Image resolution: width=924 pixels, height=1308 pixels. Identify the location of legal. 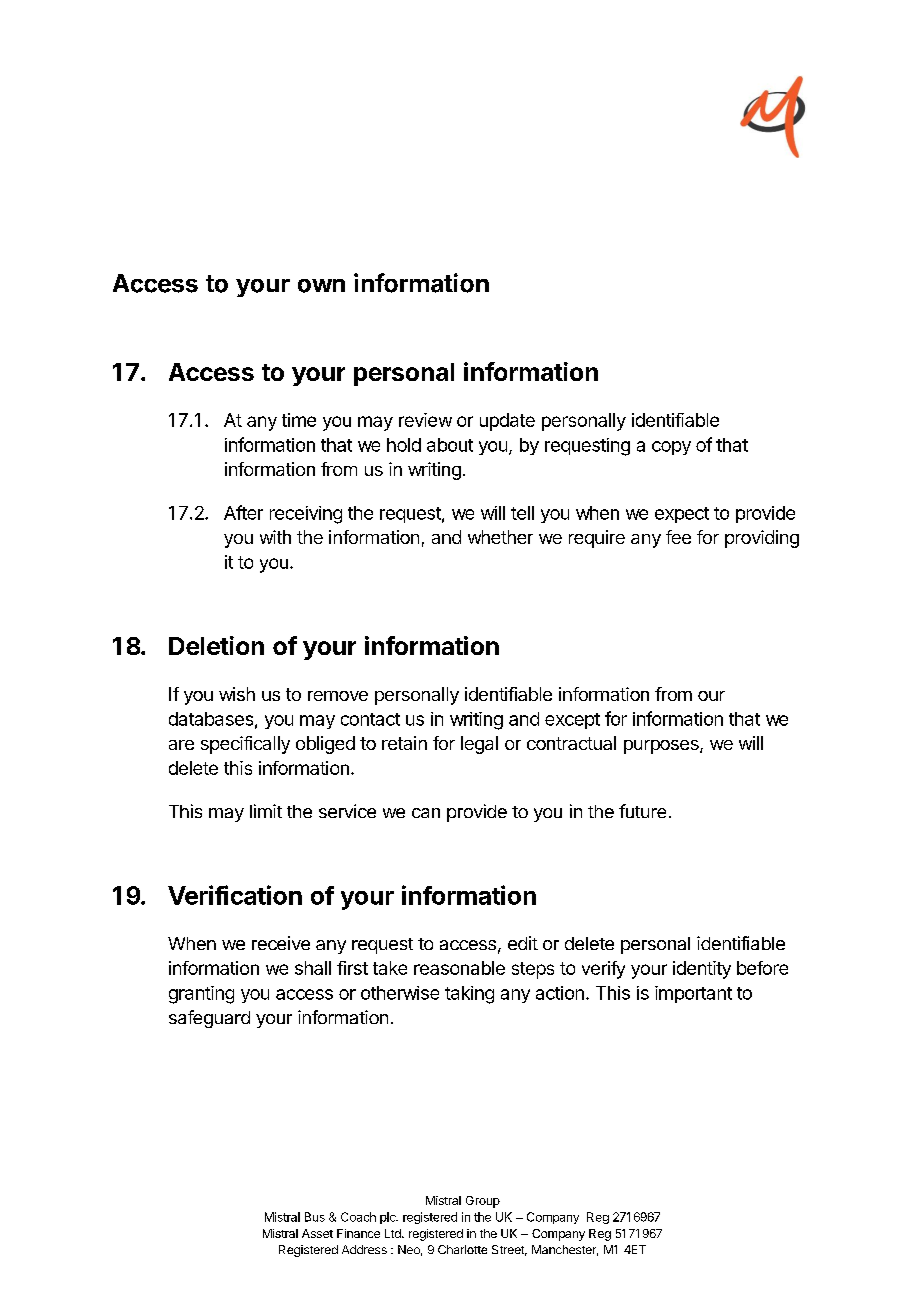
(479, 745).
